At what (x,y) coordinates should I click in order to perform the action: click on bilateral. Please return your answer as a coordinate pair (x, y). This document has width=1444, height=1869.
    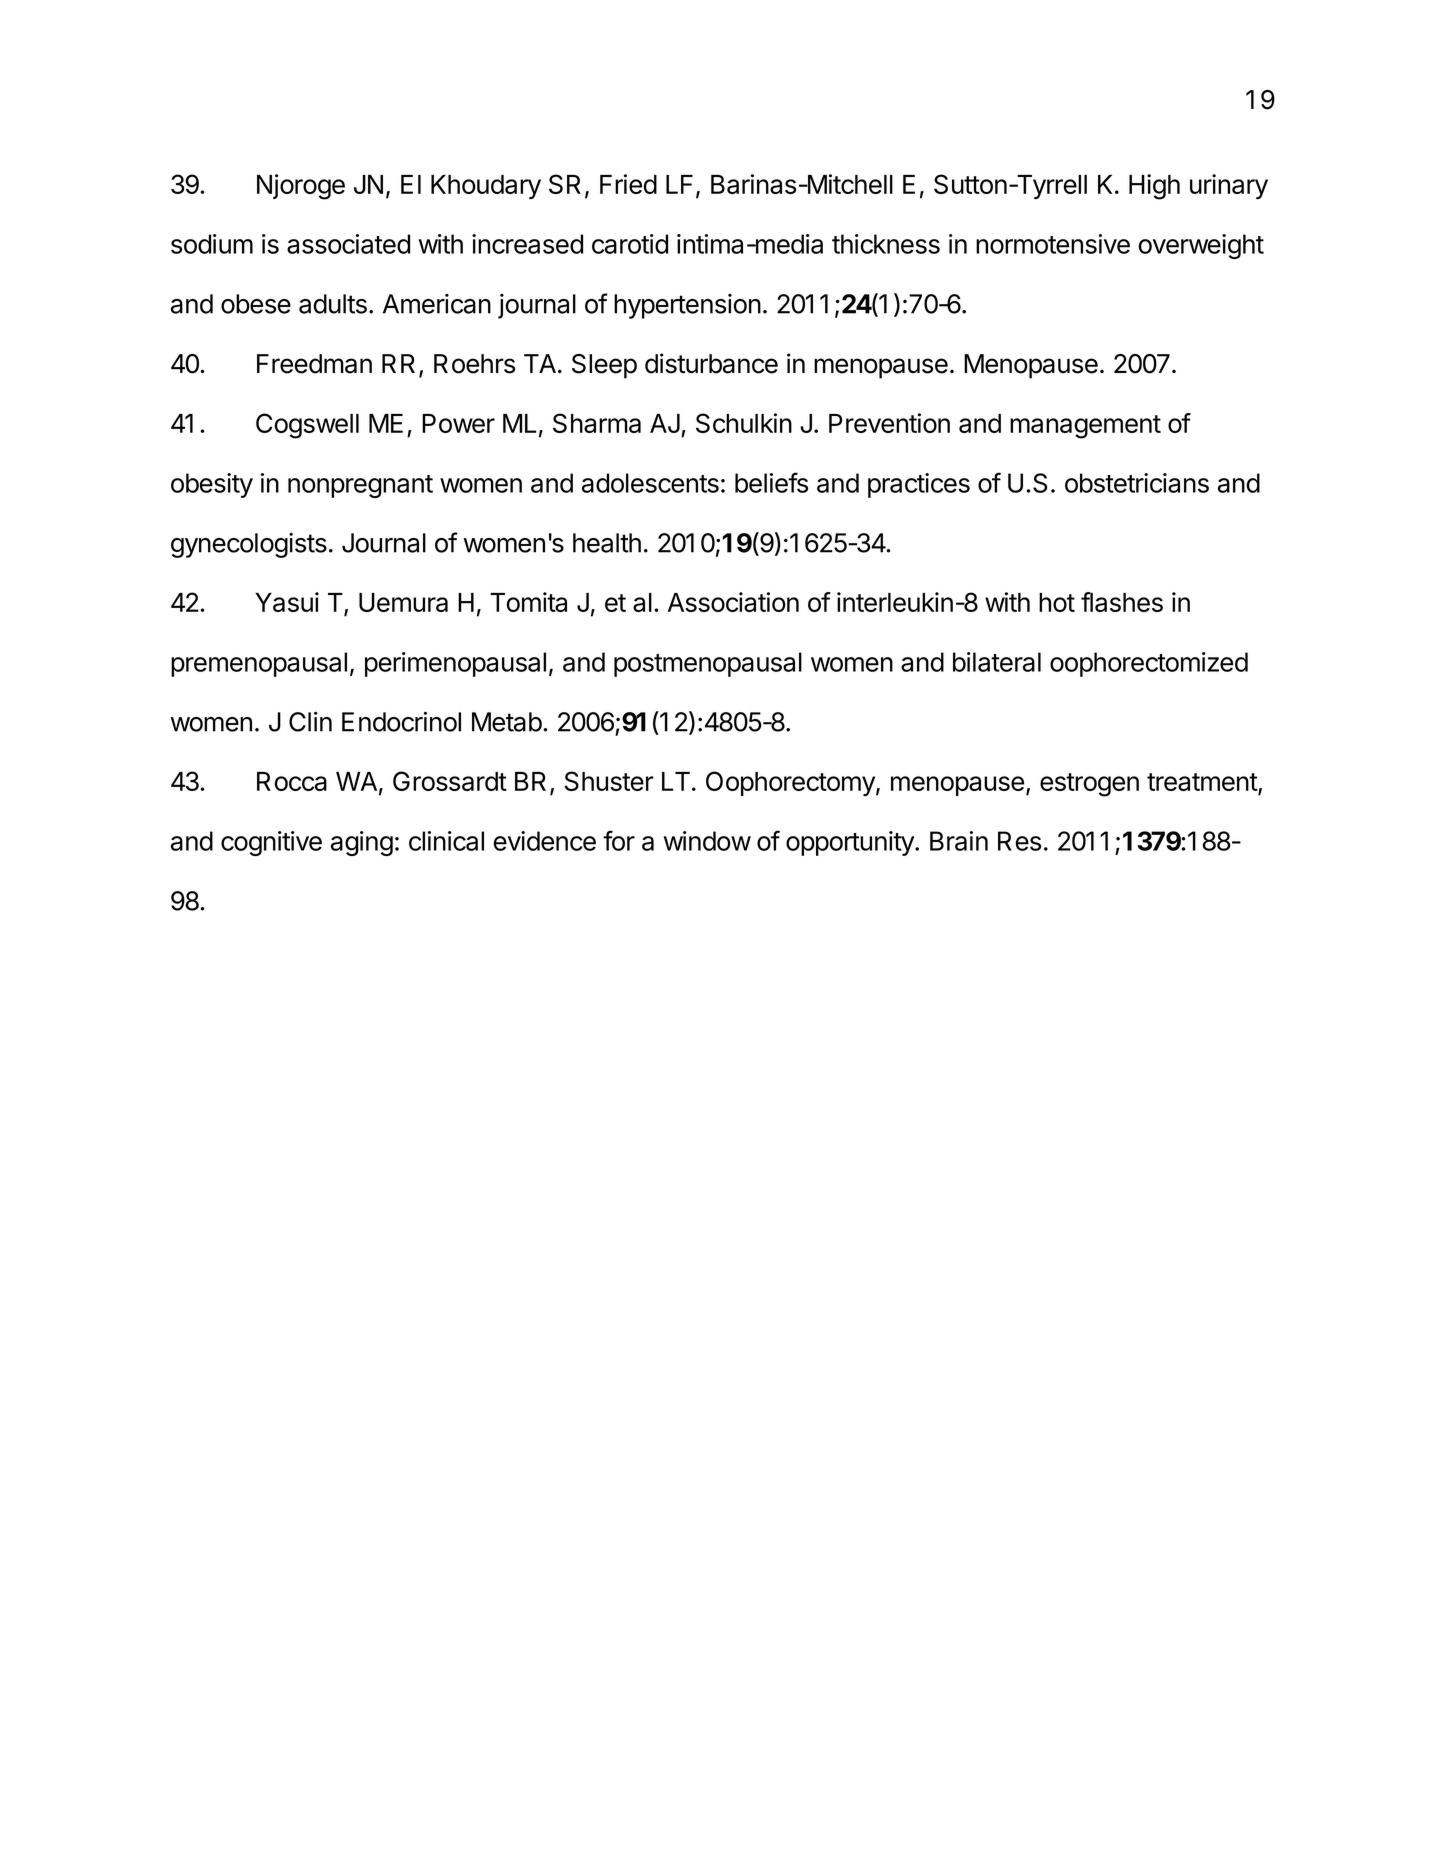
    Looking at the image, I should click on (997, 662).
